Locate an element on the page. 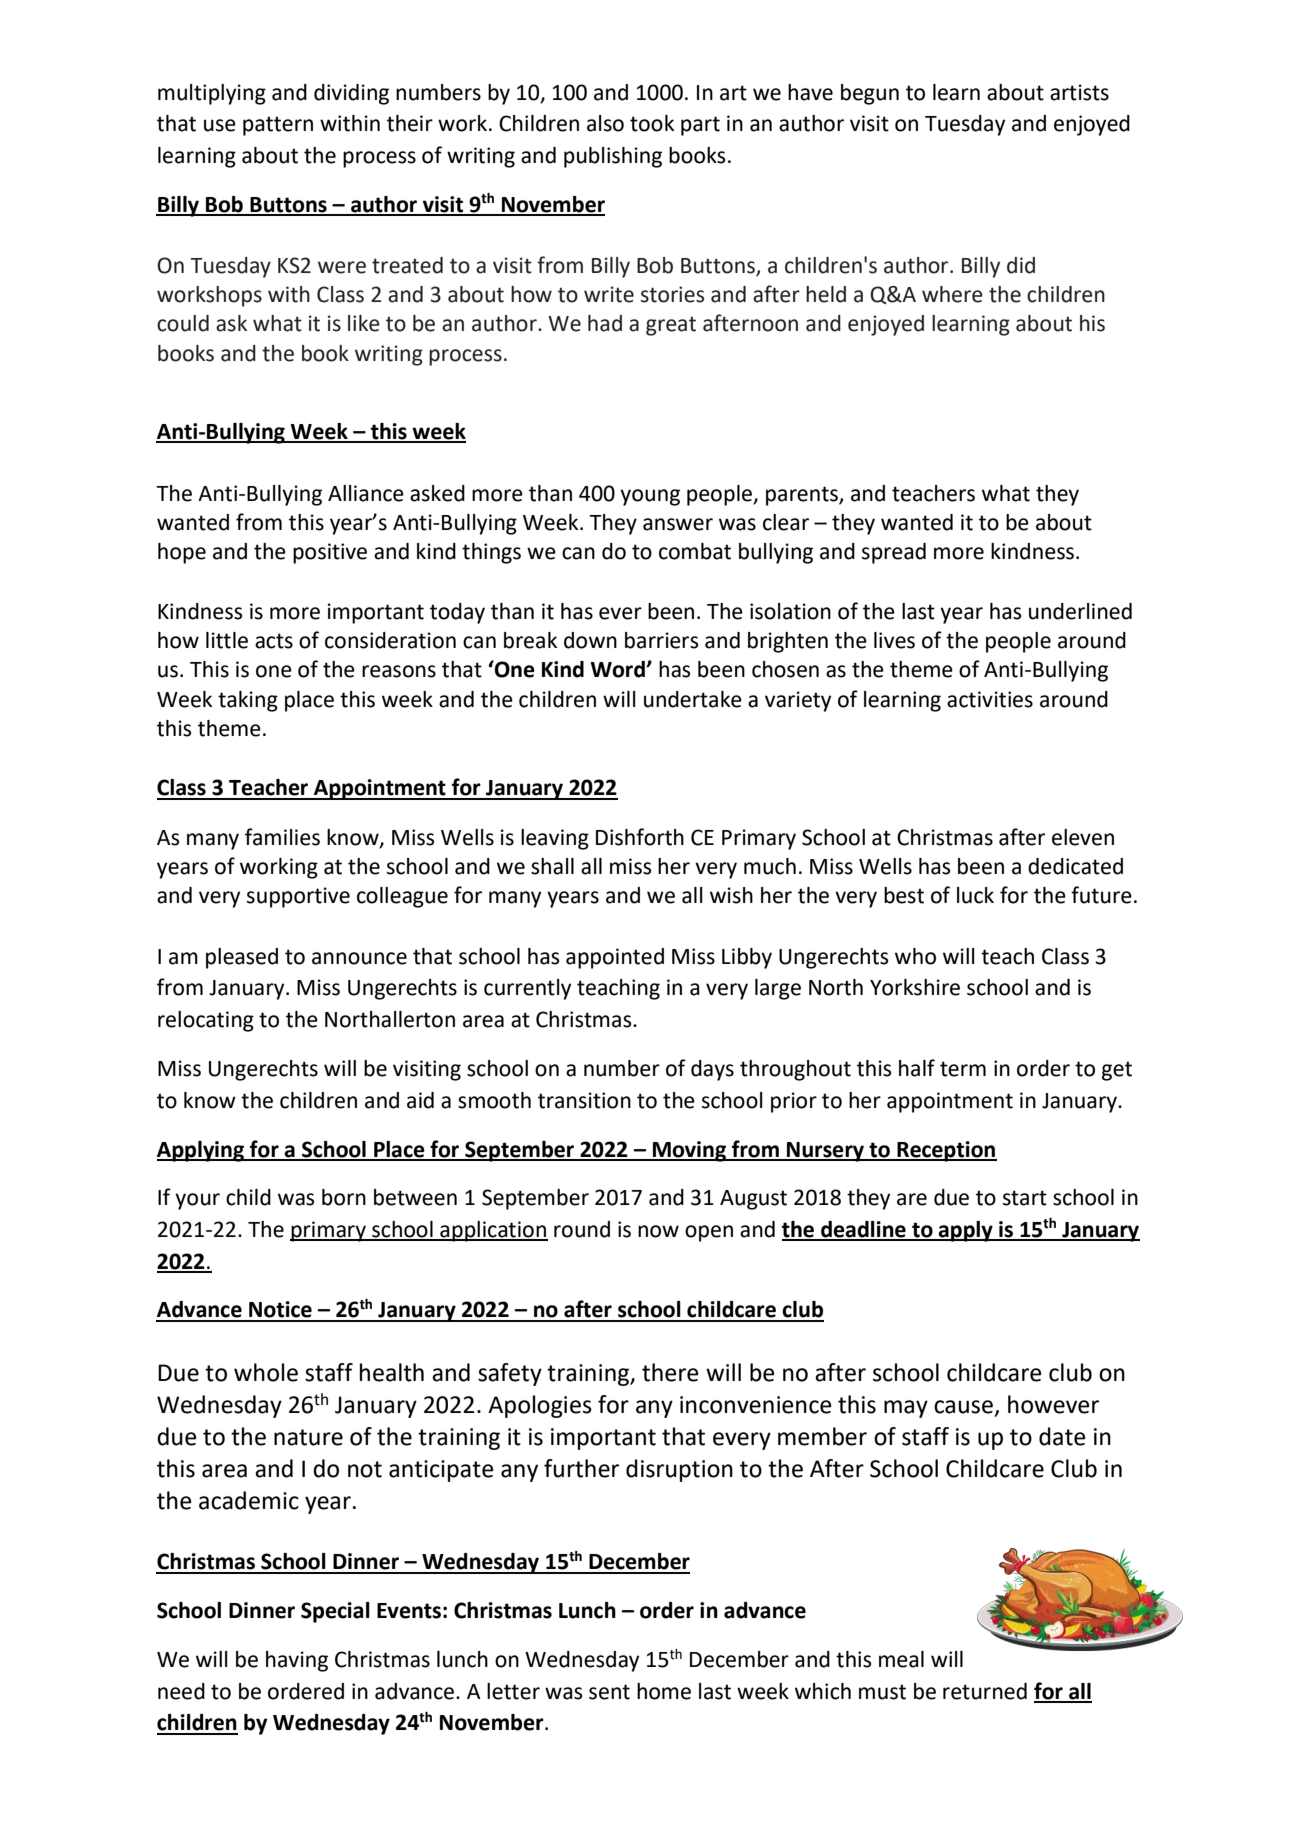  activities is located at coordinates (990, 699).
